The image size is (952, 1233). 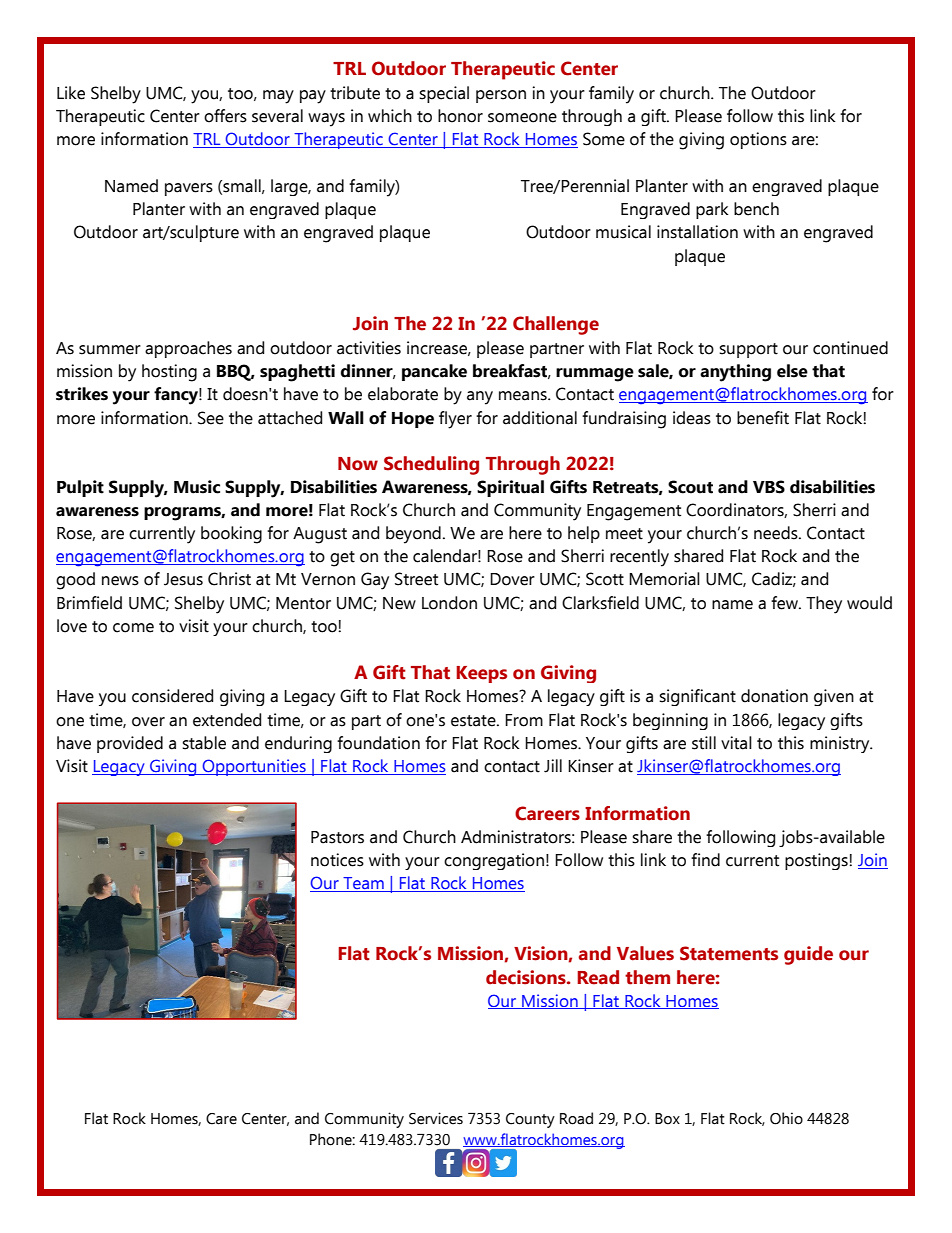 I want to click on Ohio, so click(x=786, y=1118).
